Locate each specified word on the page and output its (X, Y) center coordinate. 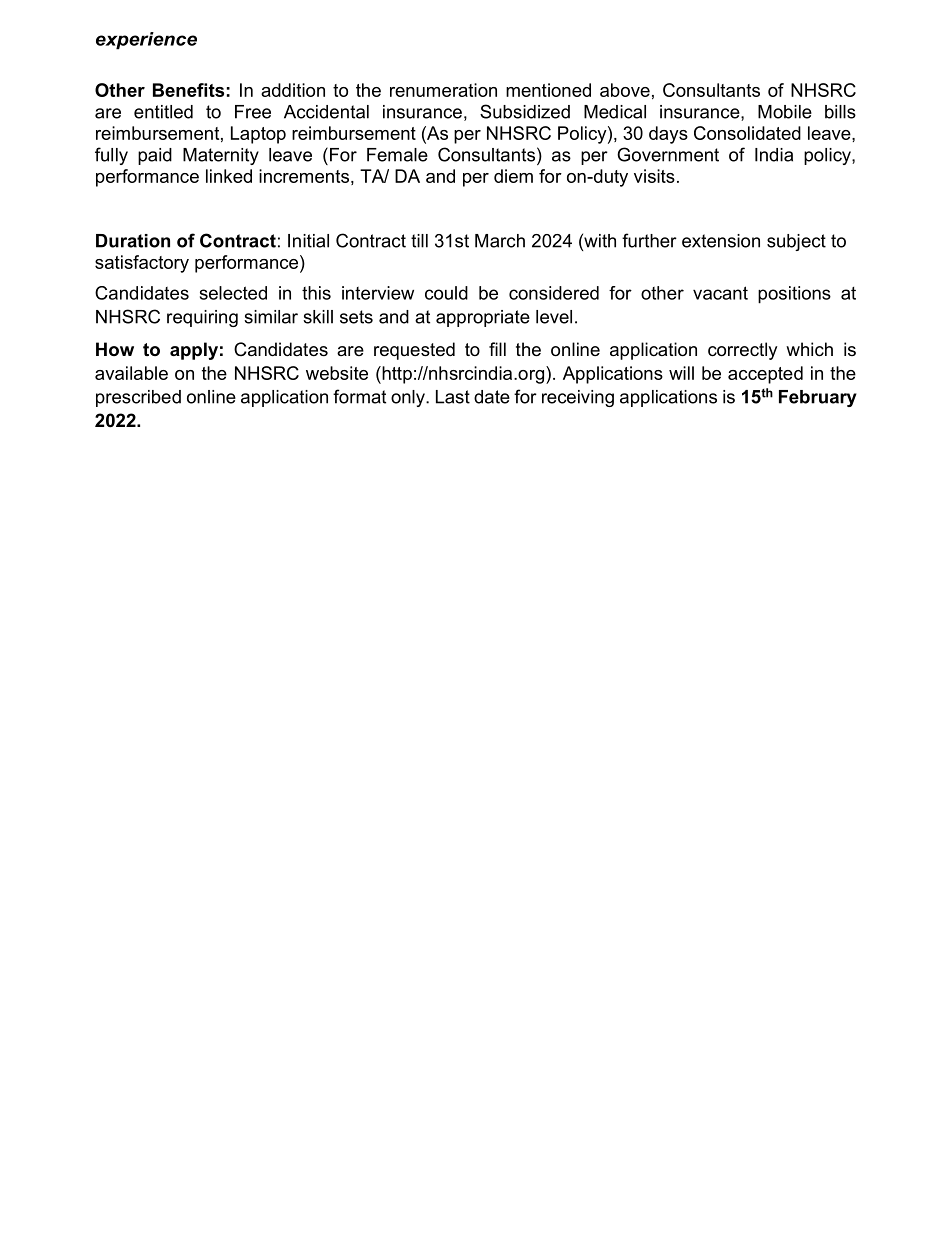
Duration (133, 241)
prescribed (138, 398)
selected (233, 293)
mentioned (548, 90)
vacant (720, 293)
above (625, 90)
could (446, 293)
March (500, 241)
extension (721, 241)
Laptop (258, 135)
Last (453, 397)
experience (146, 41)
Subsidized (525, 111)
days (668, 135)
